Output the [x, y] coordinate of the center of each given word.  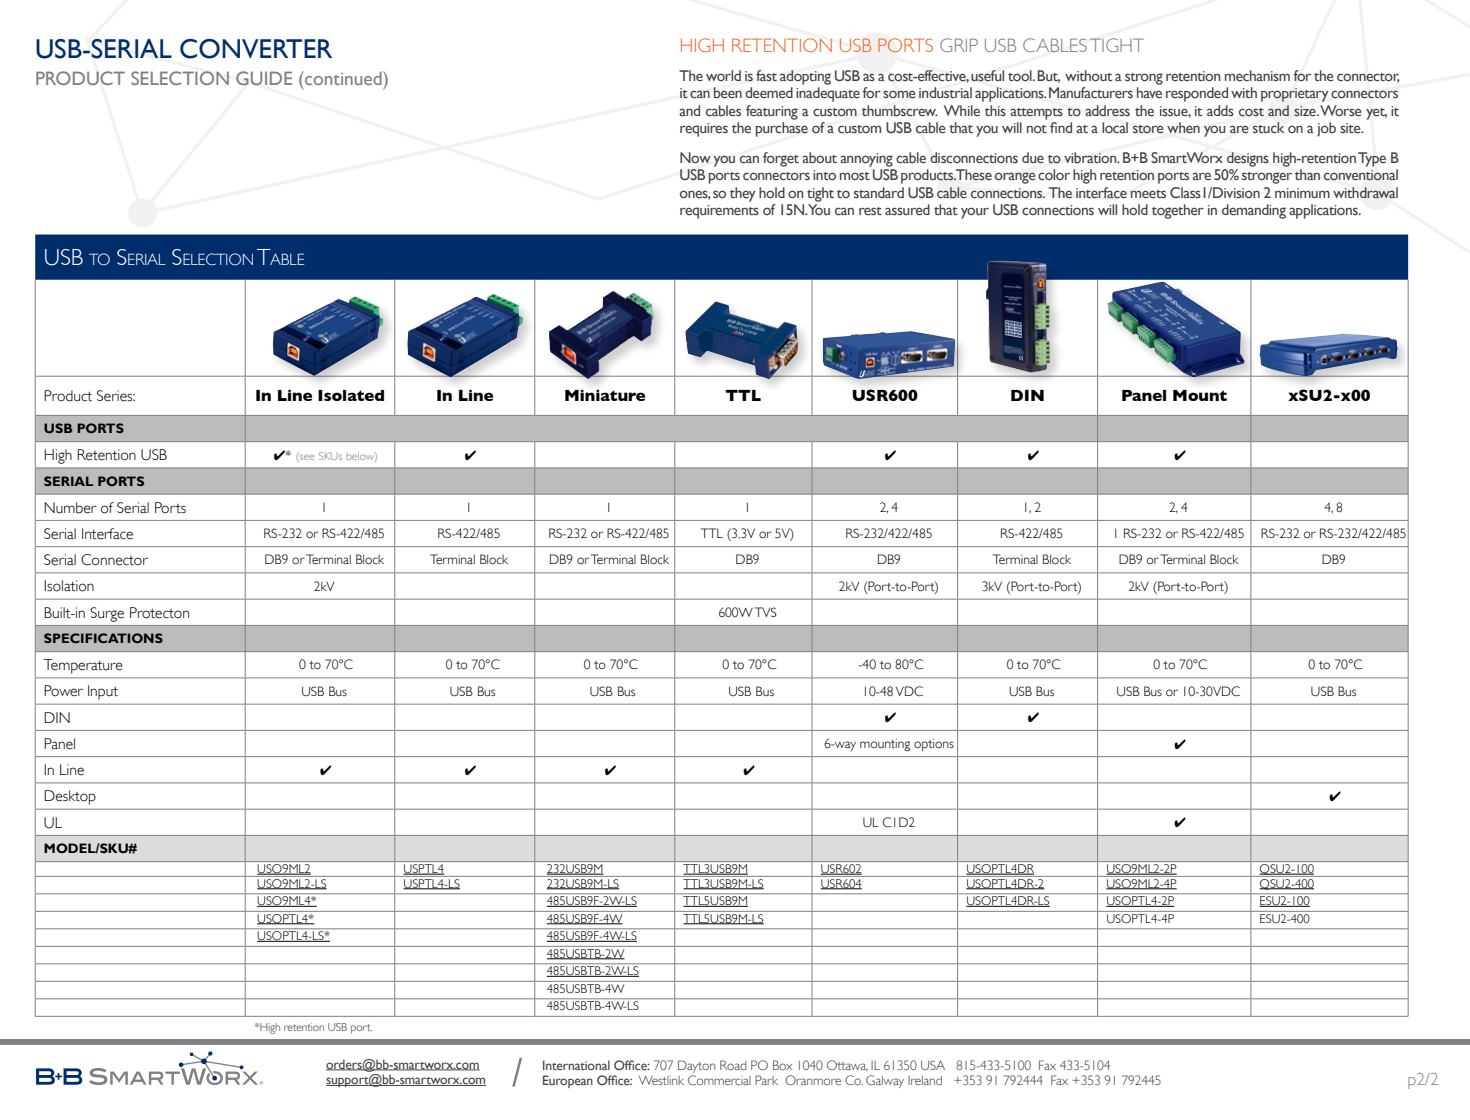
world [723, 75]
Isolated [351, 395]
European [568, 1081]
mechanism [1257, 75]
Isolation [69, 586]
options [934, 744]
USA [933, 1065]
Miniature [605, 395]
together [1178, 211]
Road [733, 1065]
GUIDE [264, 78]
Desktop [70, 797]
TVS [766, 612]
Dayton [696, 1066]
